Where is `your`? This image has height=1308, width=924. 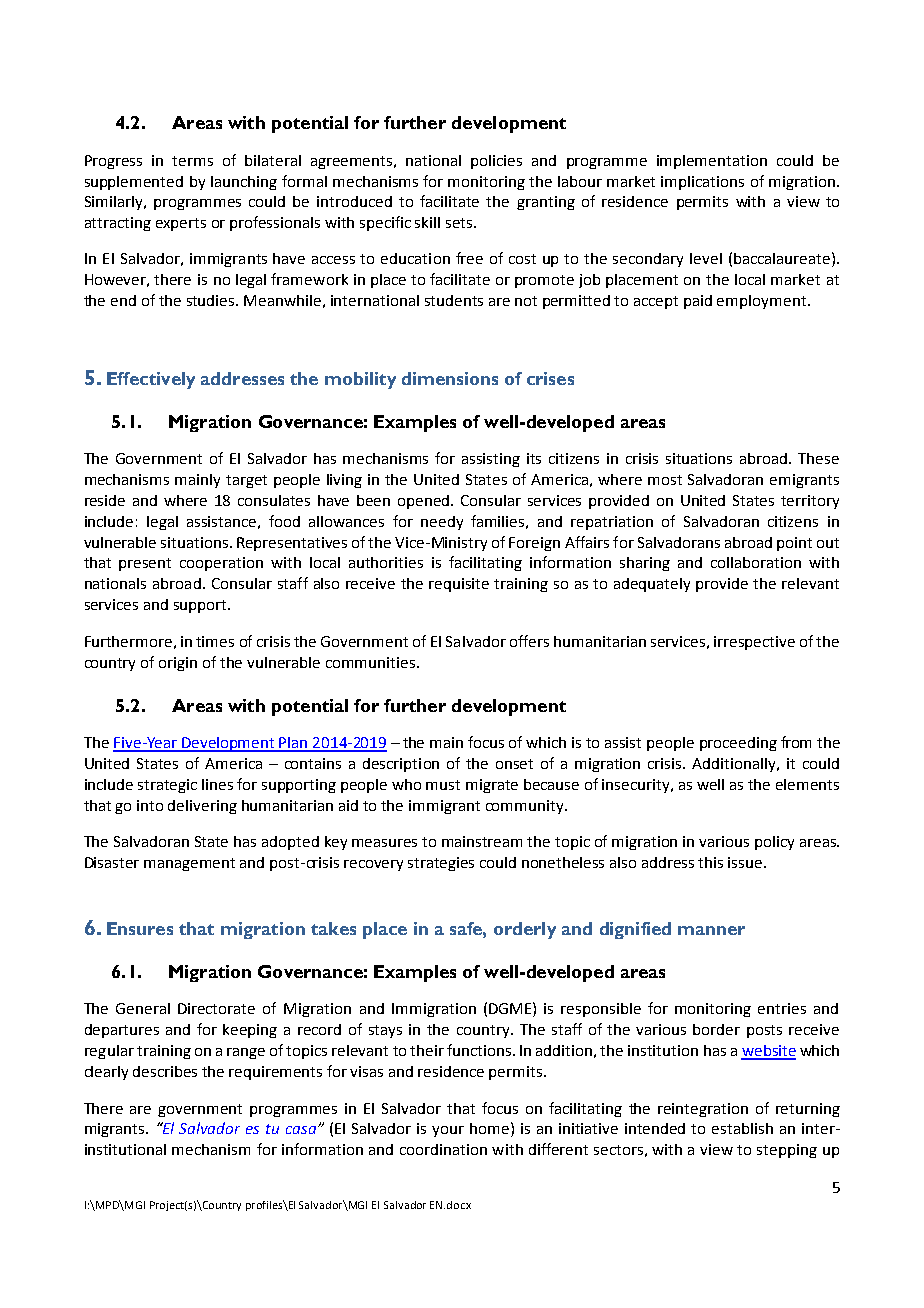 your is located at coordinates (448, 1131).
